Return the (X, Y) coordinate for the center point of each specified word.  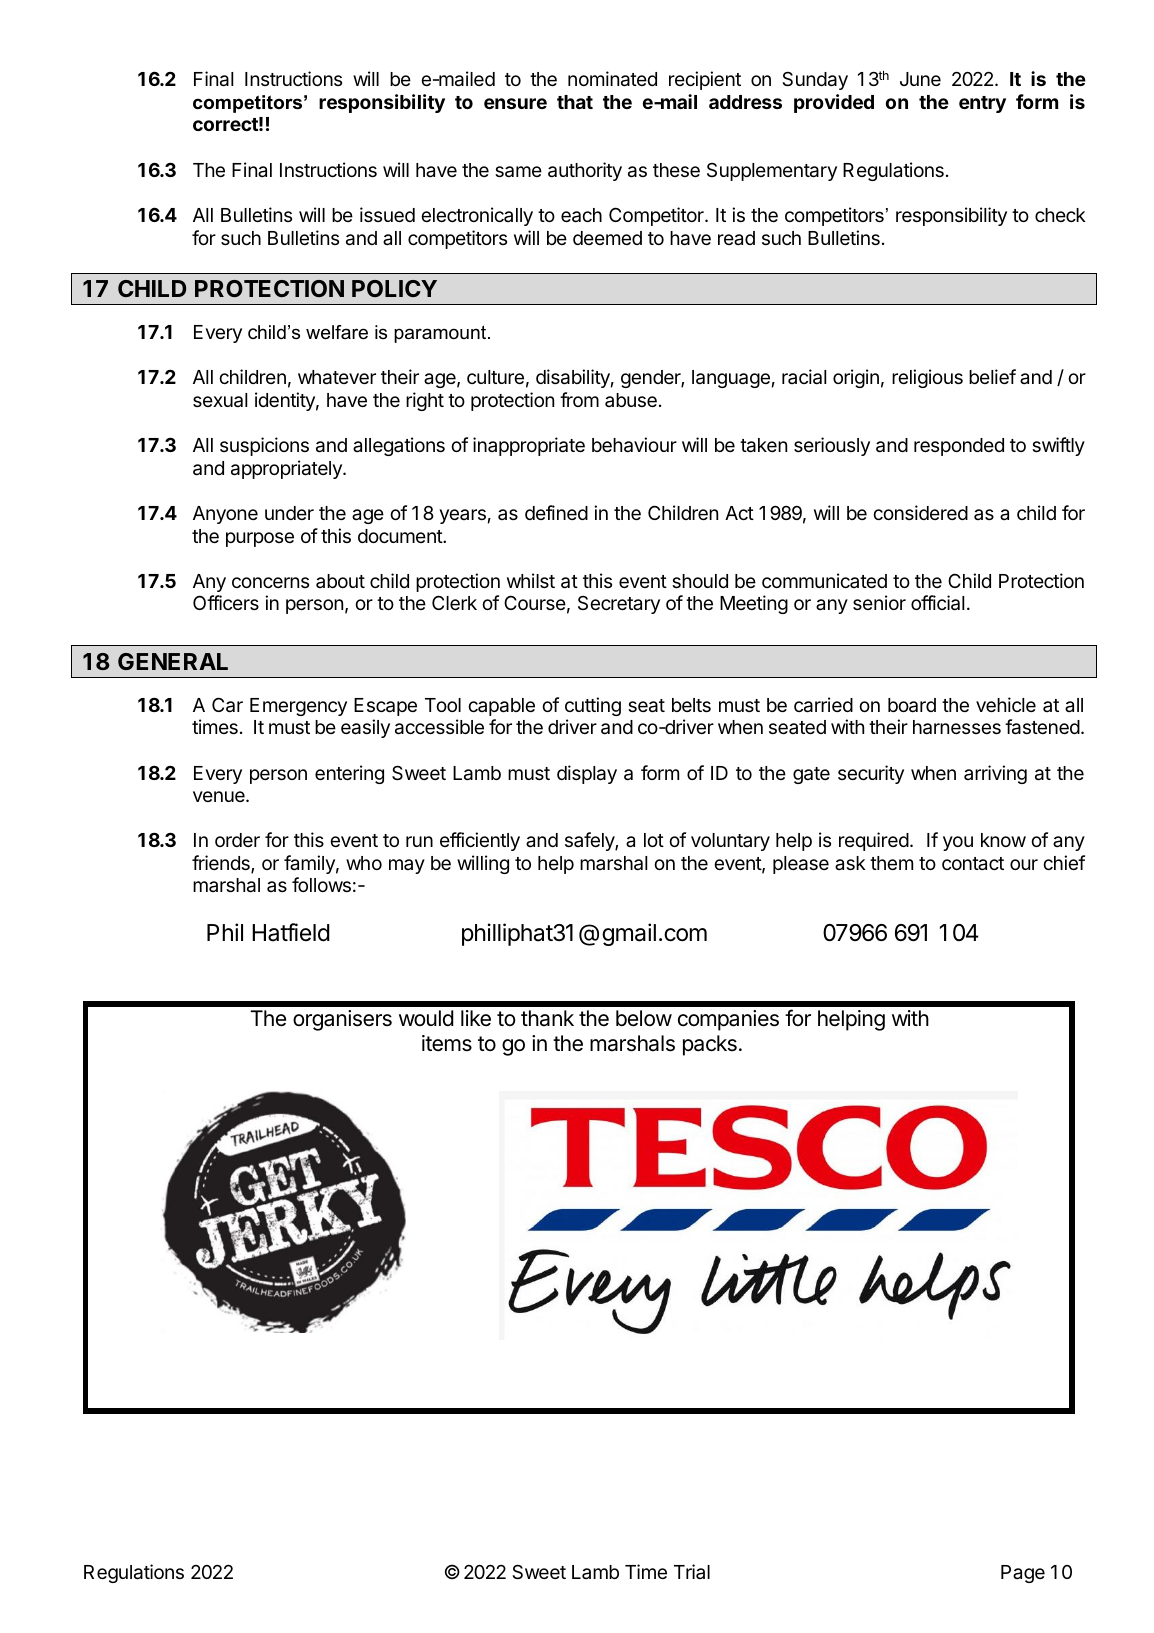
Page (1023, 1574)
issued (387, 214)
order (237, 840)
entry (982, 104)
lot (654, 840)
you (958, 843)
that (575, 102)
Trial (692, 1571)
